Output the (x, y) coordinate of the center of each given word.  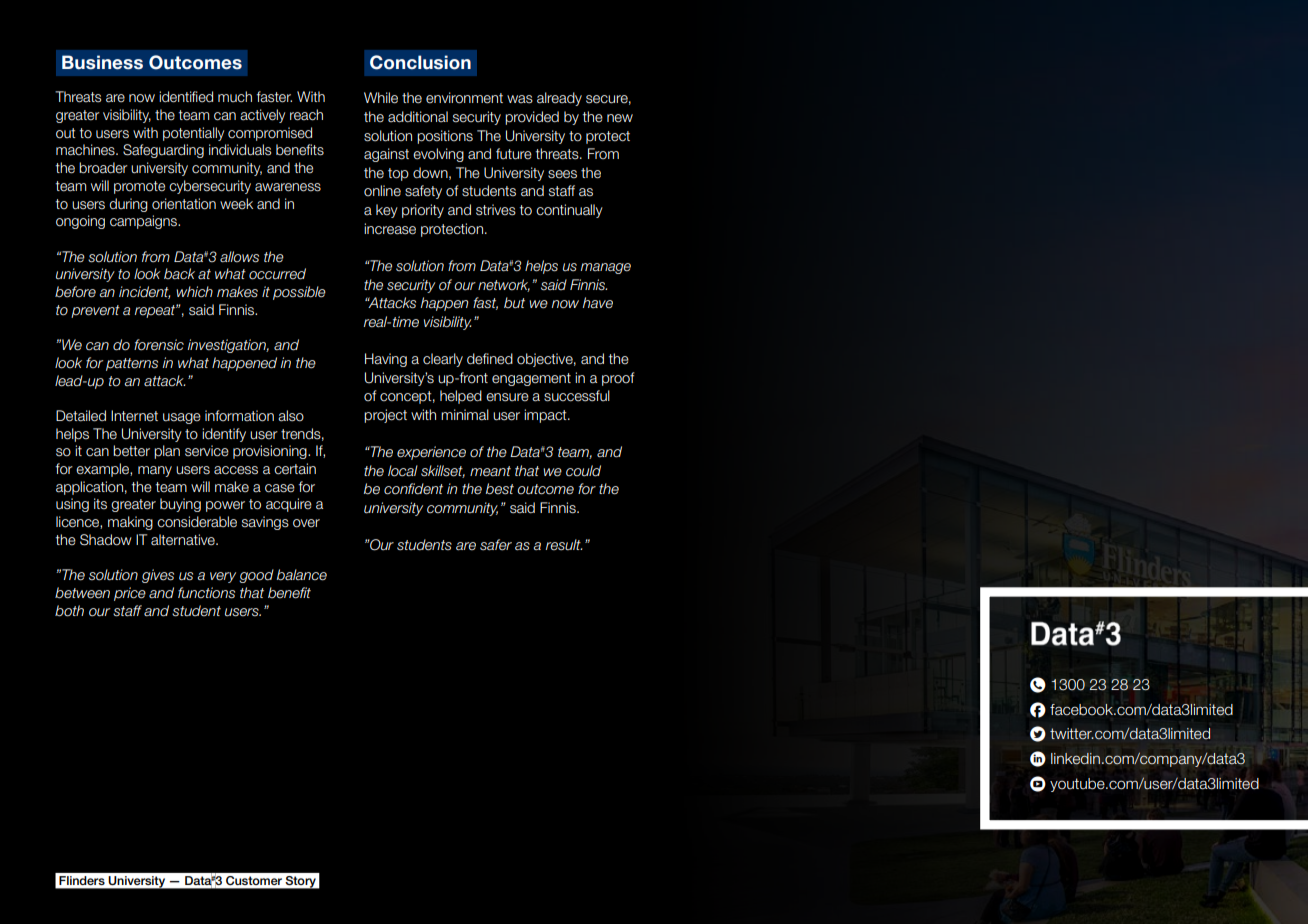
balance (302, 575)
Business (102, 62)
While (381, 98)
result (564, 545)
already (559, 99)
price (130, 594)
